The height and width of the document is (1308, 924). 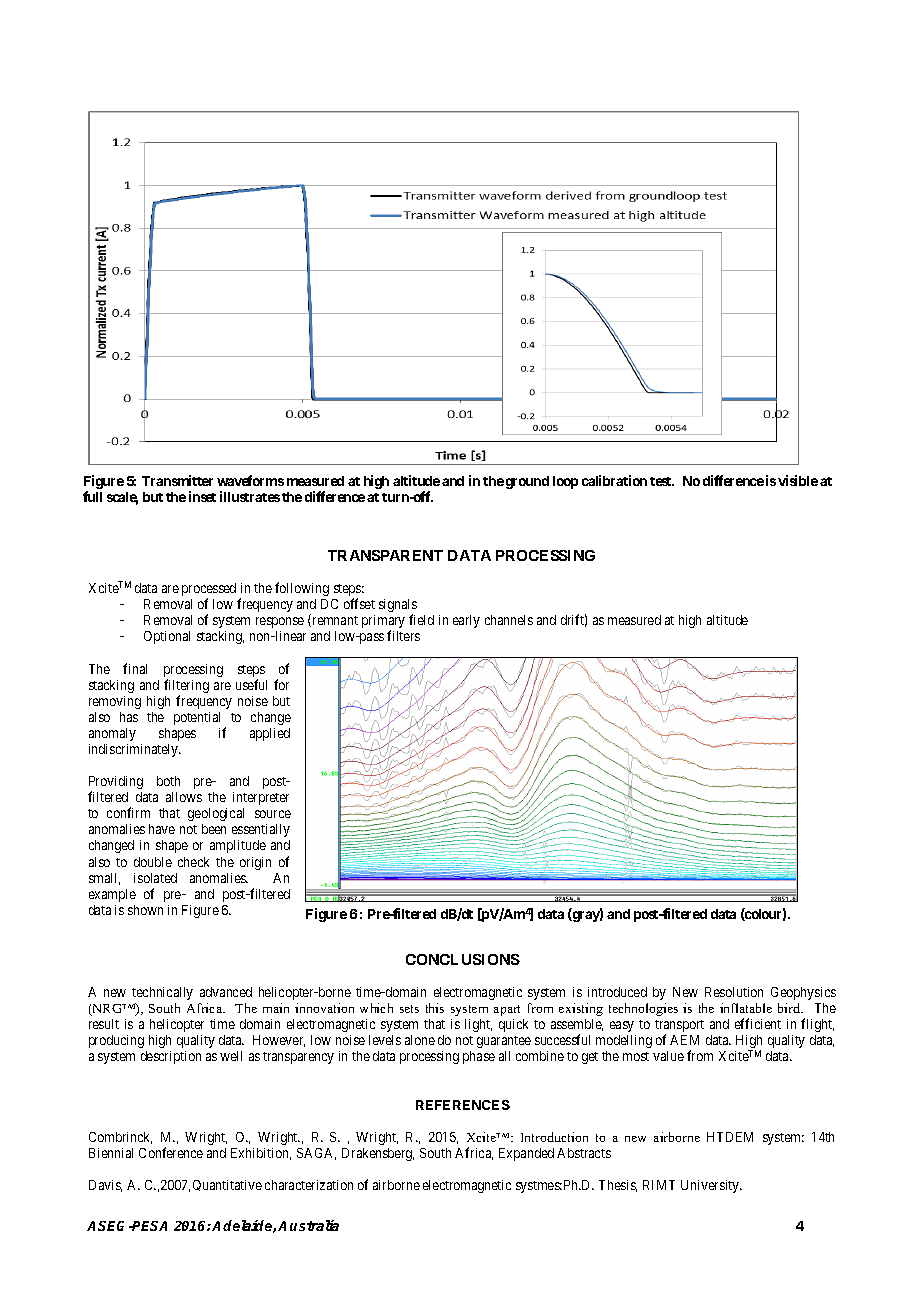 What do you see at coordinates (527, 482) in the document?
I see `ground` at bounding box center [527, 482].
